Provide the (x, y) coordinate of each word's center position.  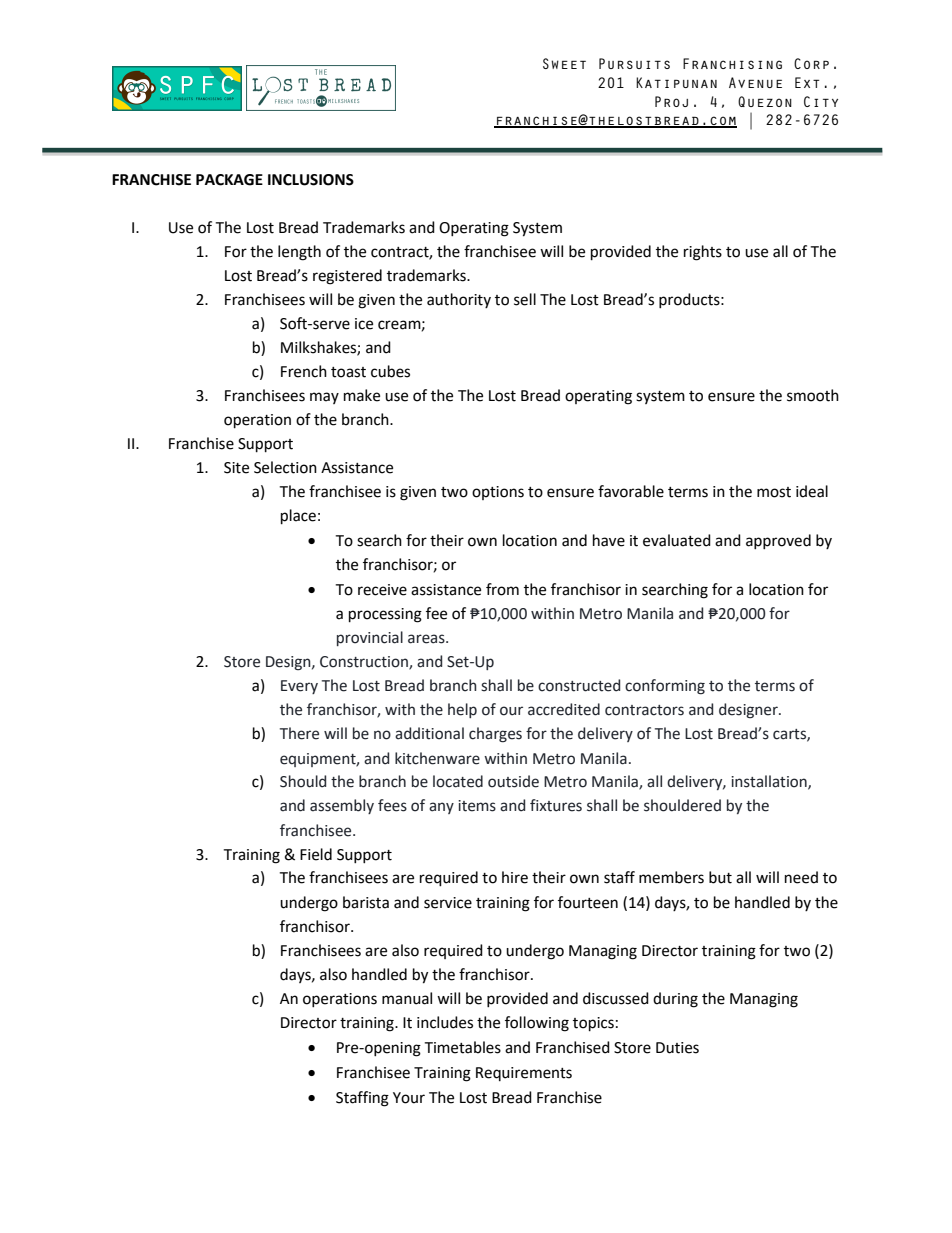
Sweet (564, 63)
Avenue (755, 82)
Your (409, 1098)
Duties (677, 1048)
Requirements (524, 1074)
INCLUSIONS (311, 180)
